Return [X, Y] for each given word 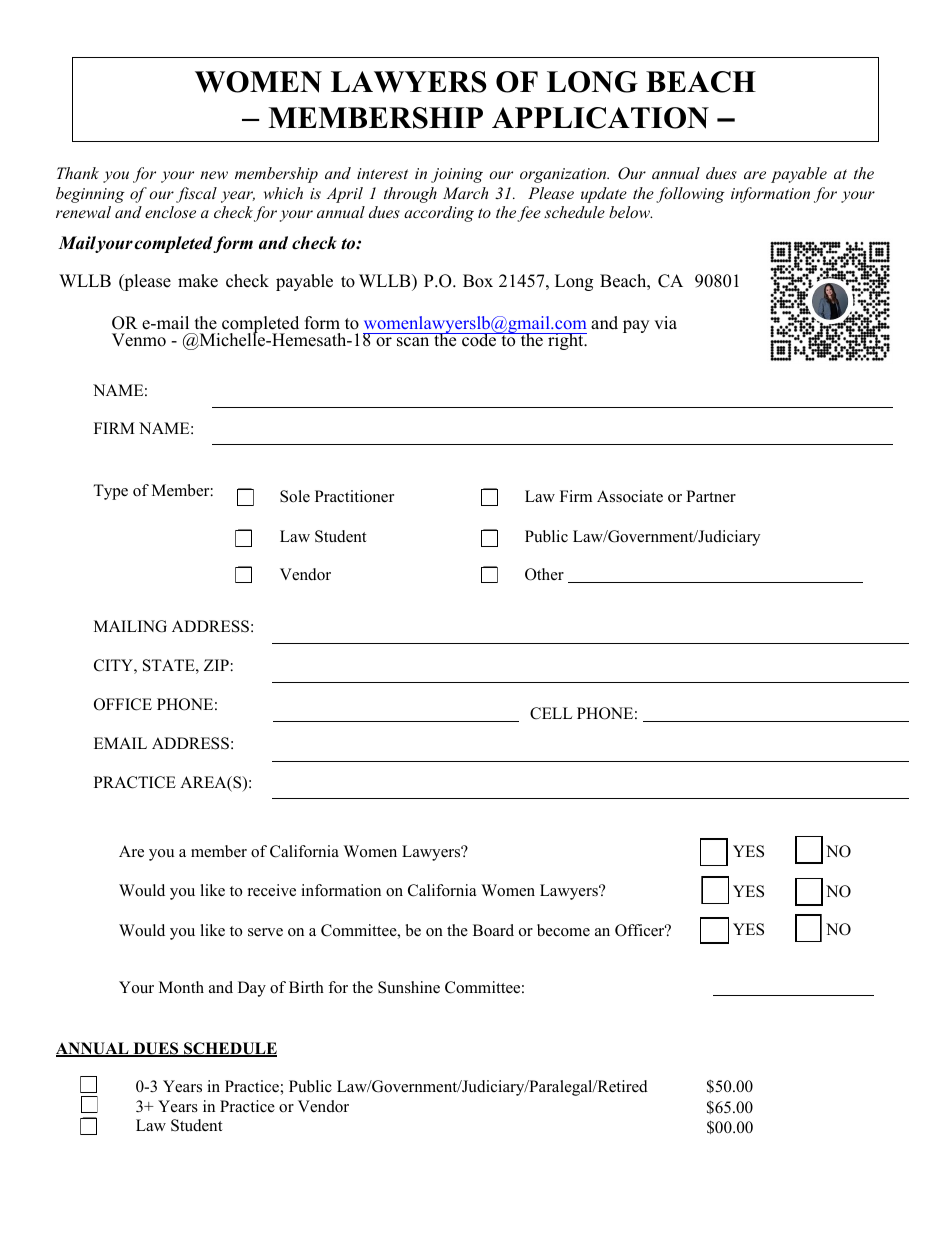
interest [382, 173]
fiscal [196, 195]
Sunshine [409, 987]
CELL [551, 713]
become [563, 930]
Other [544, 574]
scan [413, 342]
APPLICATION [600, 118]
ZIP [216, 665]
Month [181, 987]
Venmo [139, 340]
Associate [630, 496]
